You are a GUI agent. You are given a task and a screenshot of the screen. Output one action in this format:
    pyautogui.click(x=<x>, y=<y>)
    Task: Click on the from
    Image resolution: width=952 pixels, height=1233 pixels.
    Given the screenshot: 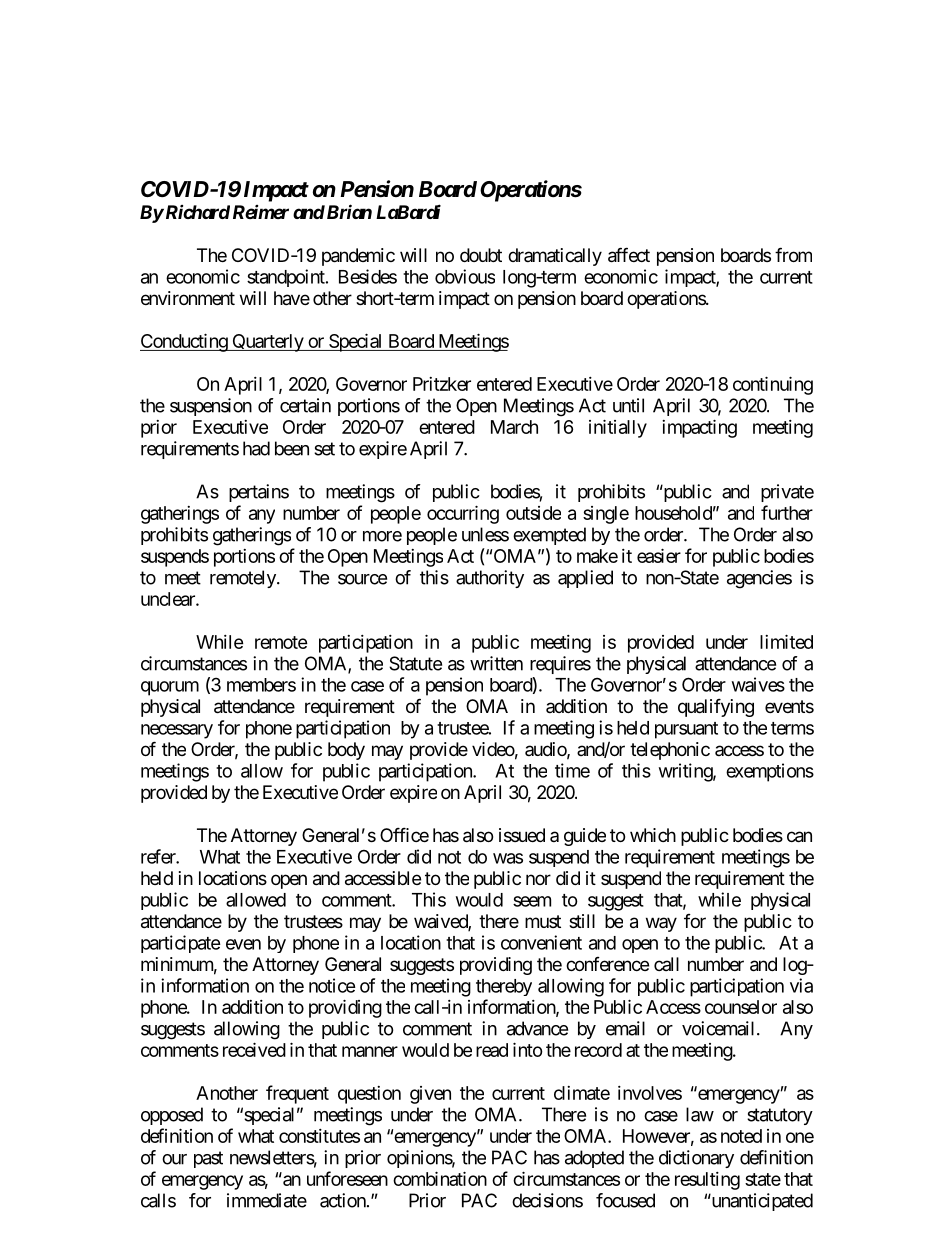 What is the action you would take?
    pyautogui.click(x=793, y=254)
